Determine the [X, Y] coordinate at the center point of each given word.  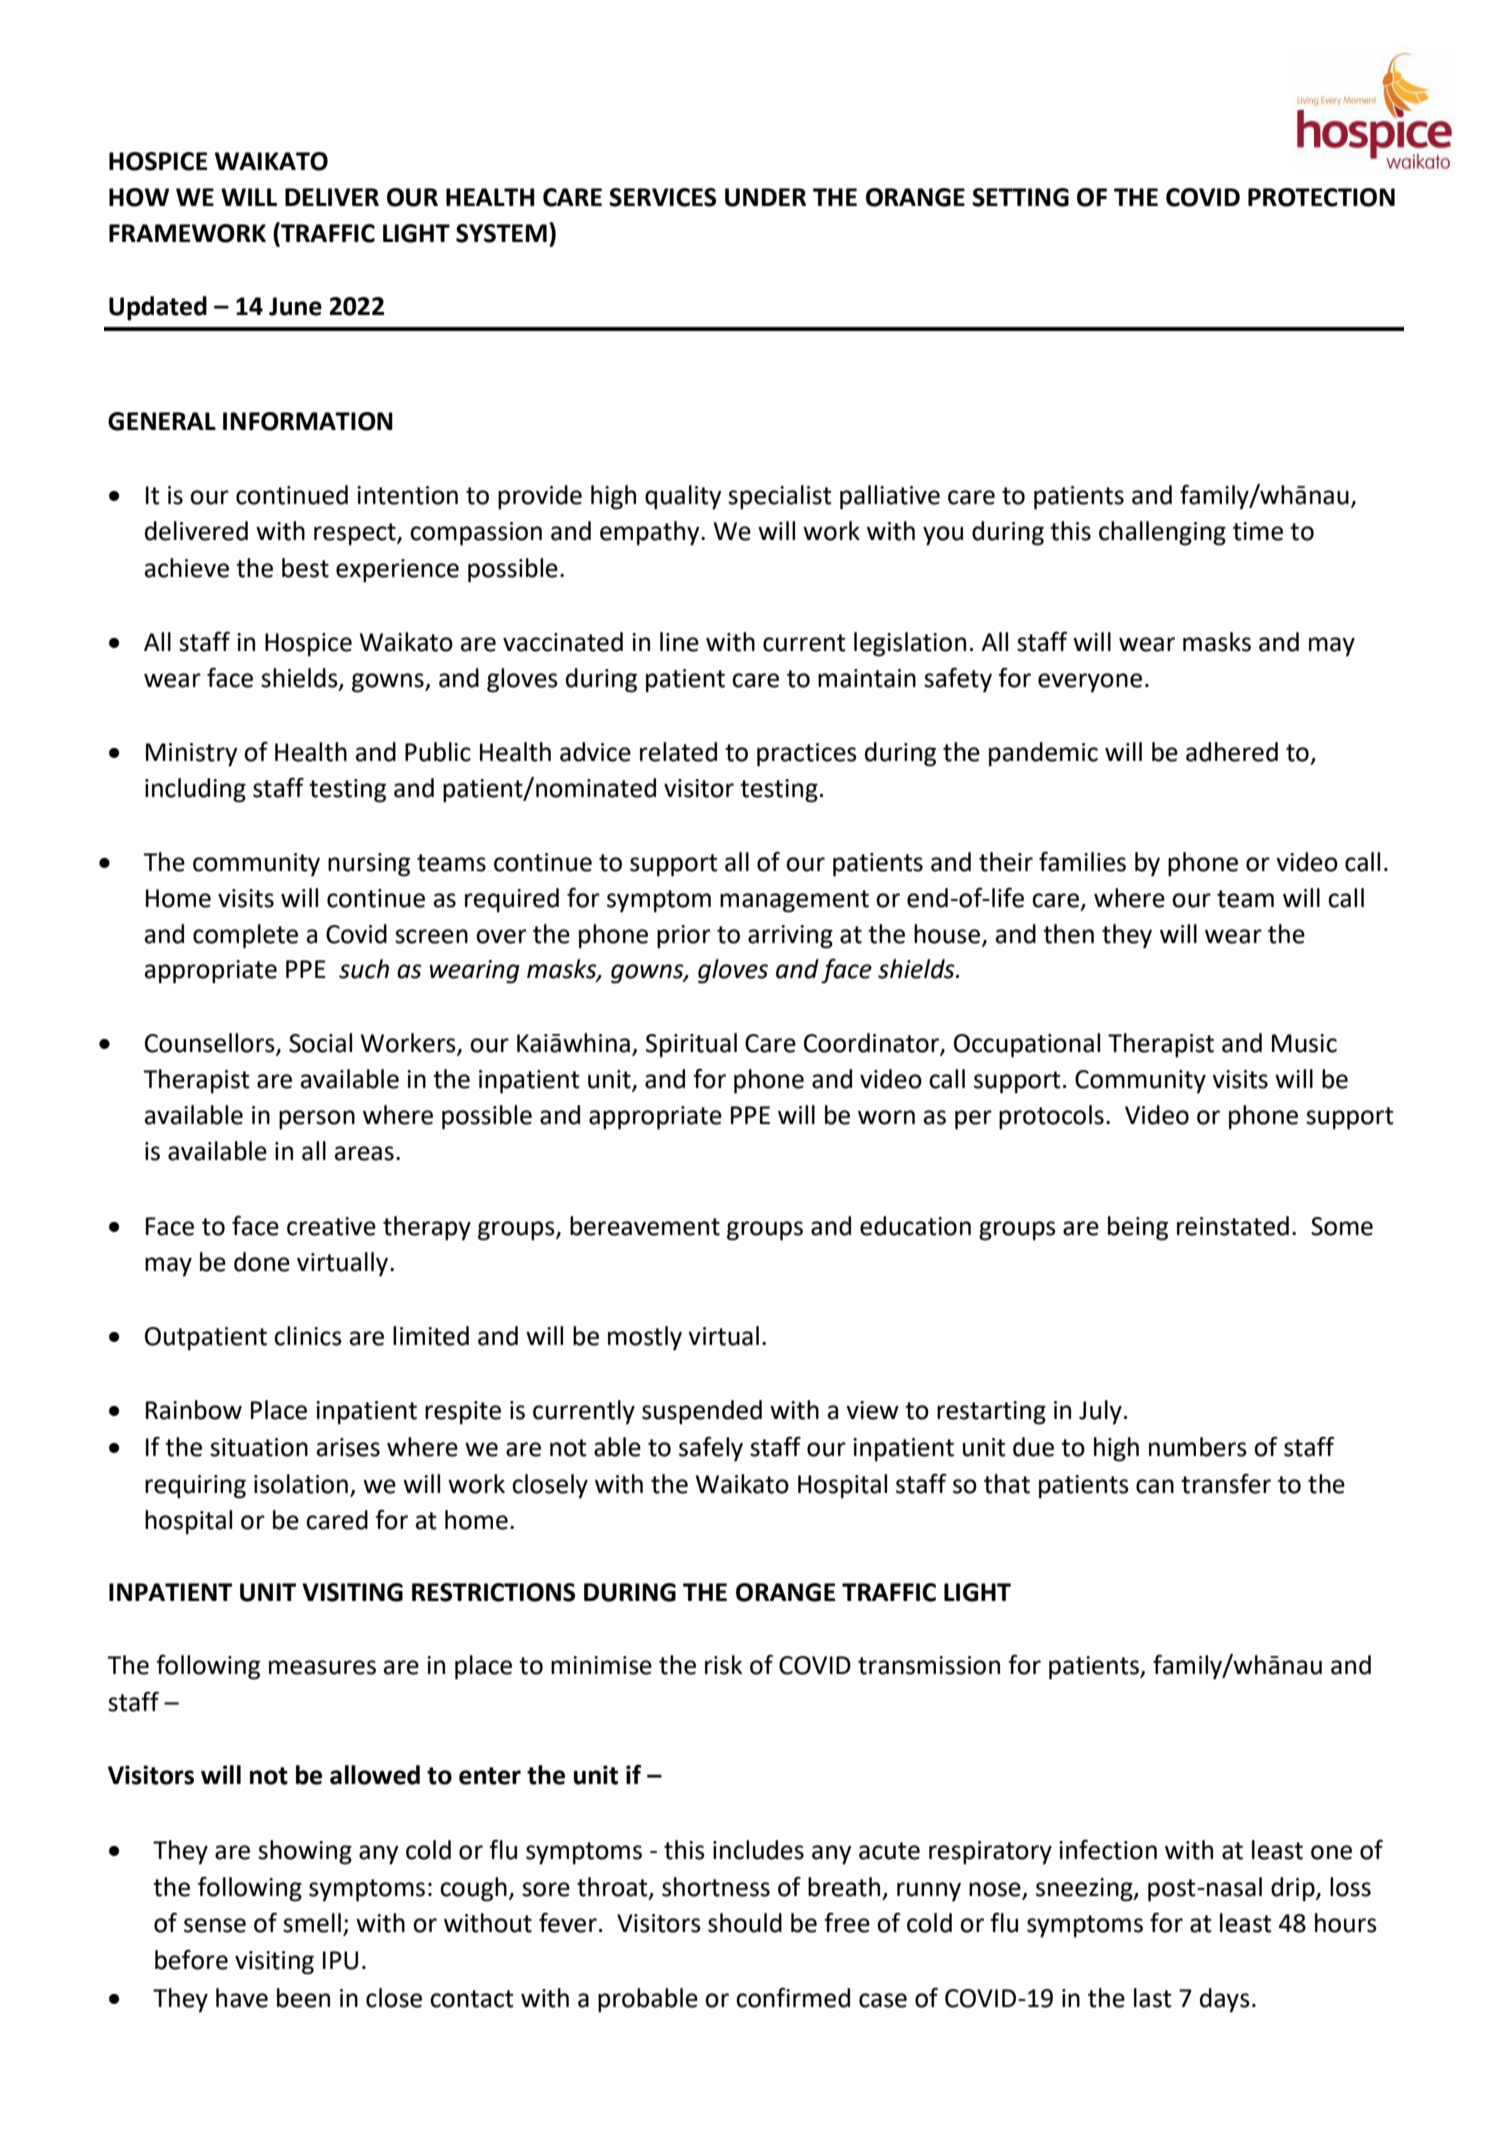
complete [245, 936]
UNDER [765, 197]
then [1068, 934]
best [305, 568]
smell [312, 1923]
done [262, 1262]
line [679, 642]
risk [723, 1665]
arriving [790, 937]
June [295, 306]
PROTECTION [1321, 197]
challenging [1162, 533]
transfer [1226, 1483]
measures [322, 1667]
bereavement [645, 1226]
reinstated [1233, 1226]
